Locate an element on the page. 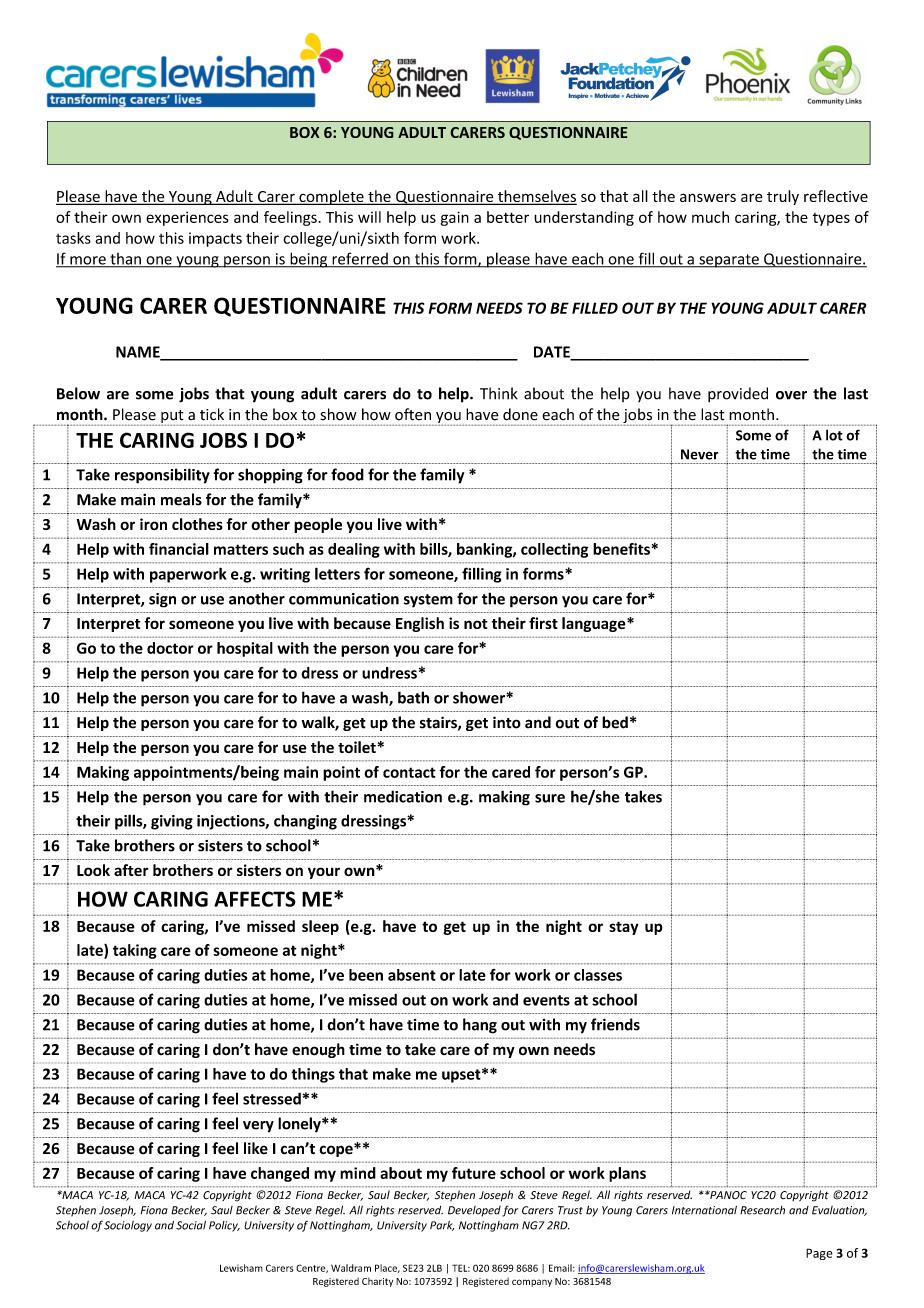  benefits is located at coordinates (621, 549).
